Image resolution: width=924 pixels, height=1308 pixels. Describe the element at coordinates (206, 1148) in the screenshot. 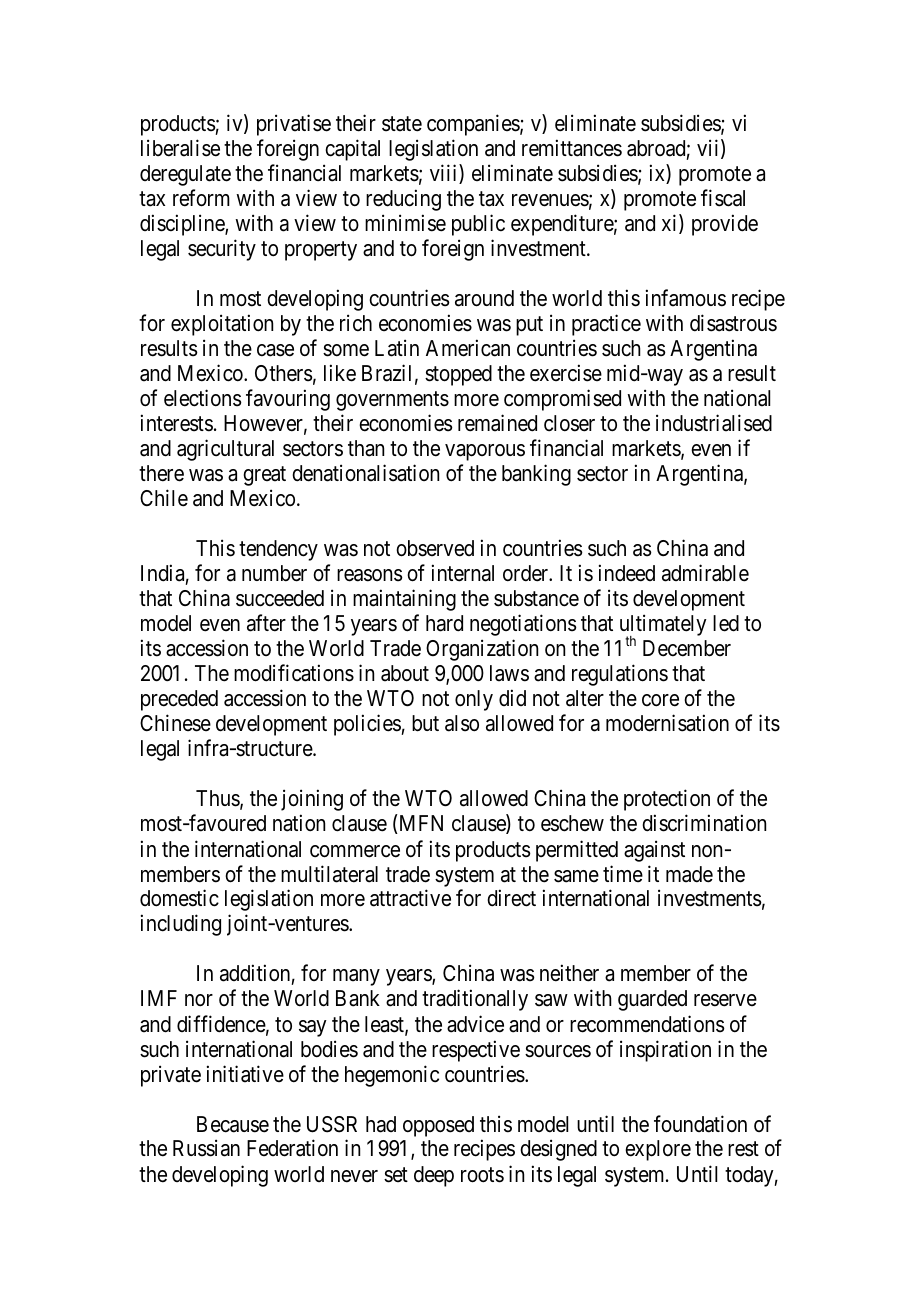

I see `Russian` at that location.
